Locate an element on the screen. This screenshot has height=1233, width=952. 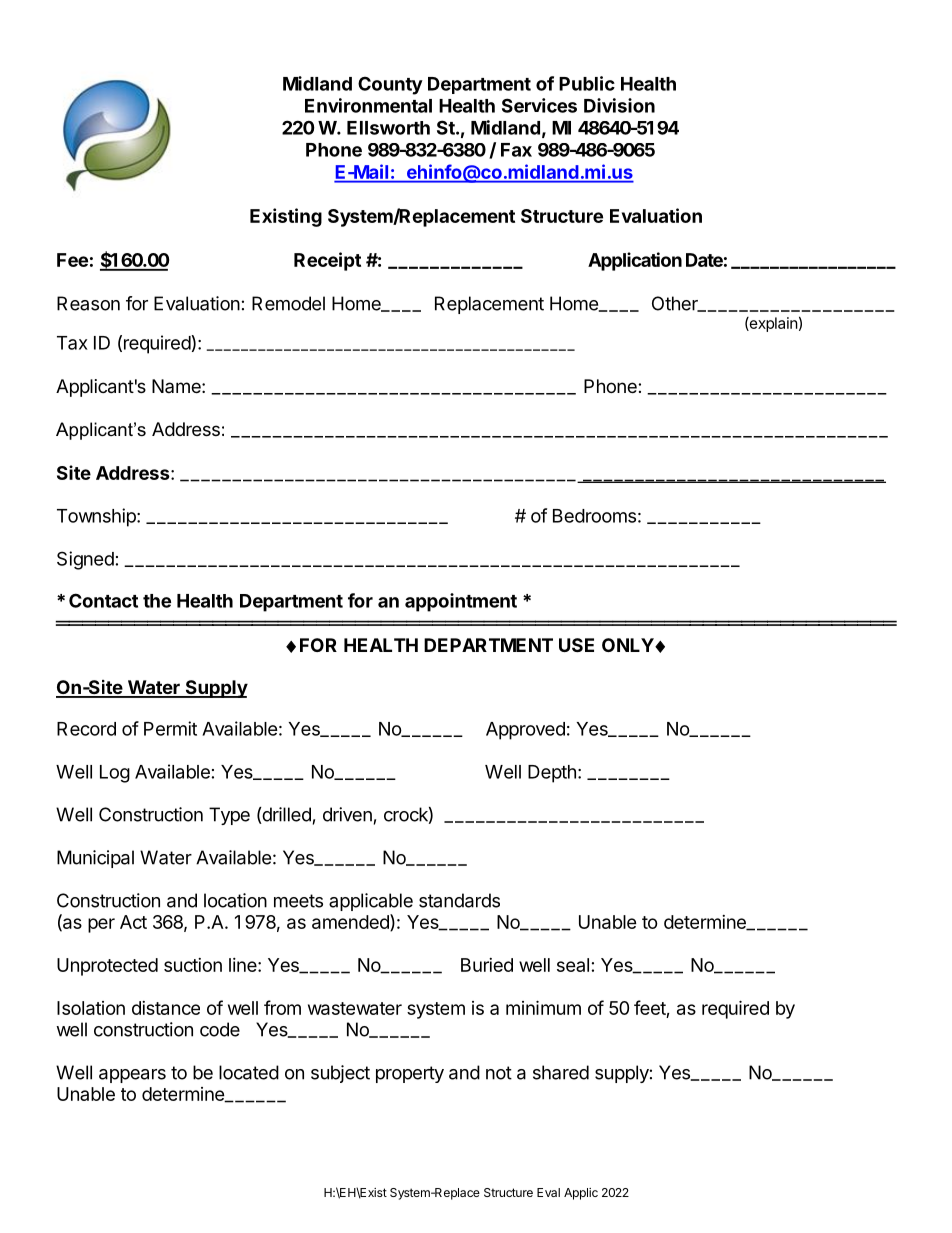
Environmental is located at coordinates (368, 105).
